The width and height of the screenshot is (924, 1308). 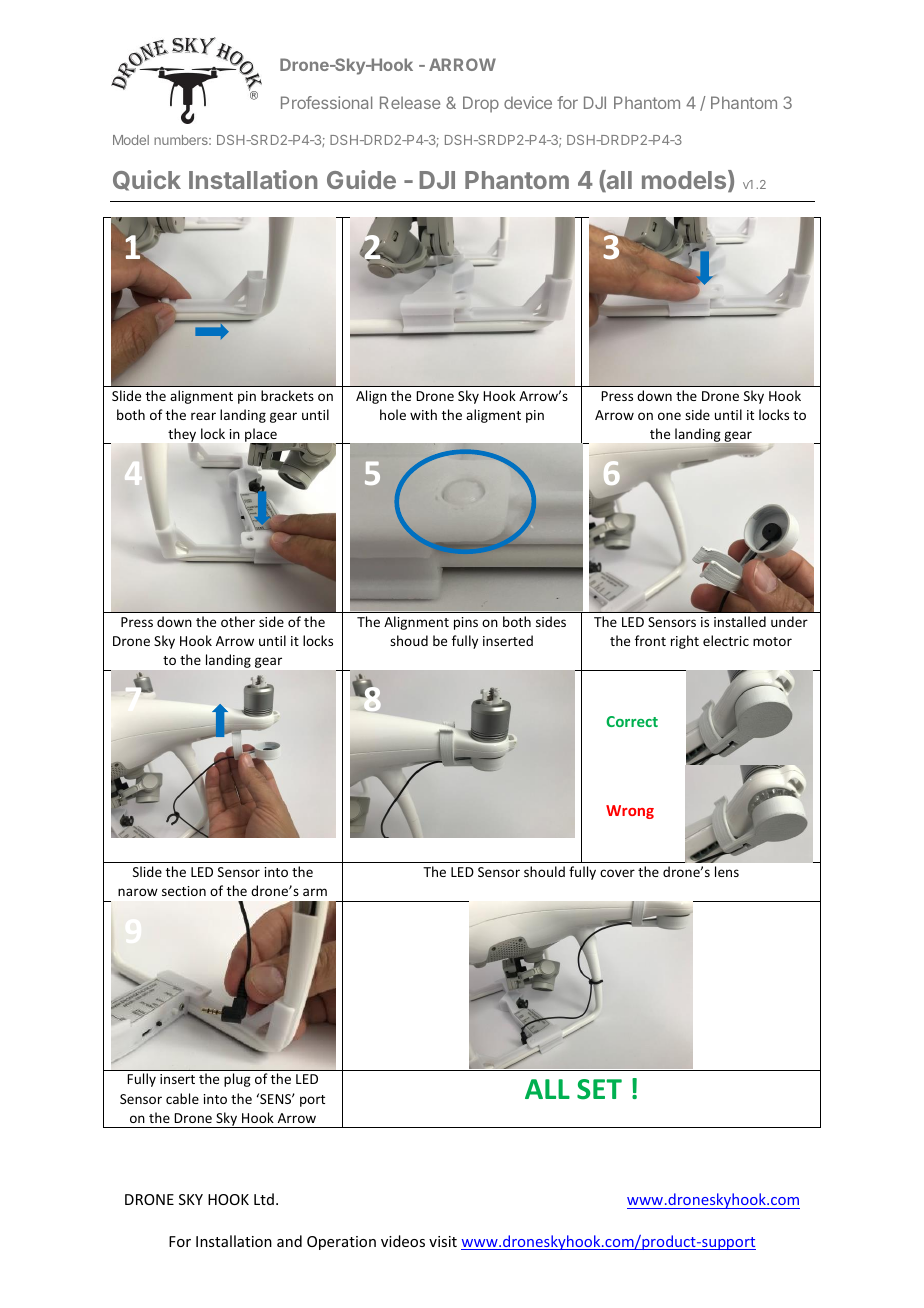 What do you see at coordinates (528, 102) in the screenshot?
I see `device` at bounding box center [528, 102].
